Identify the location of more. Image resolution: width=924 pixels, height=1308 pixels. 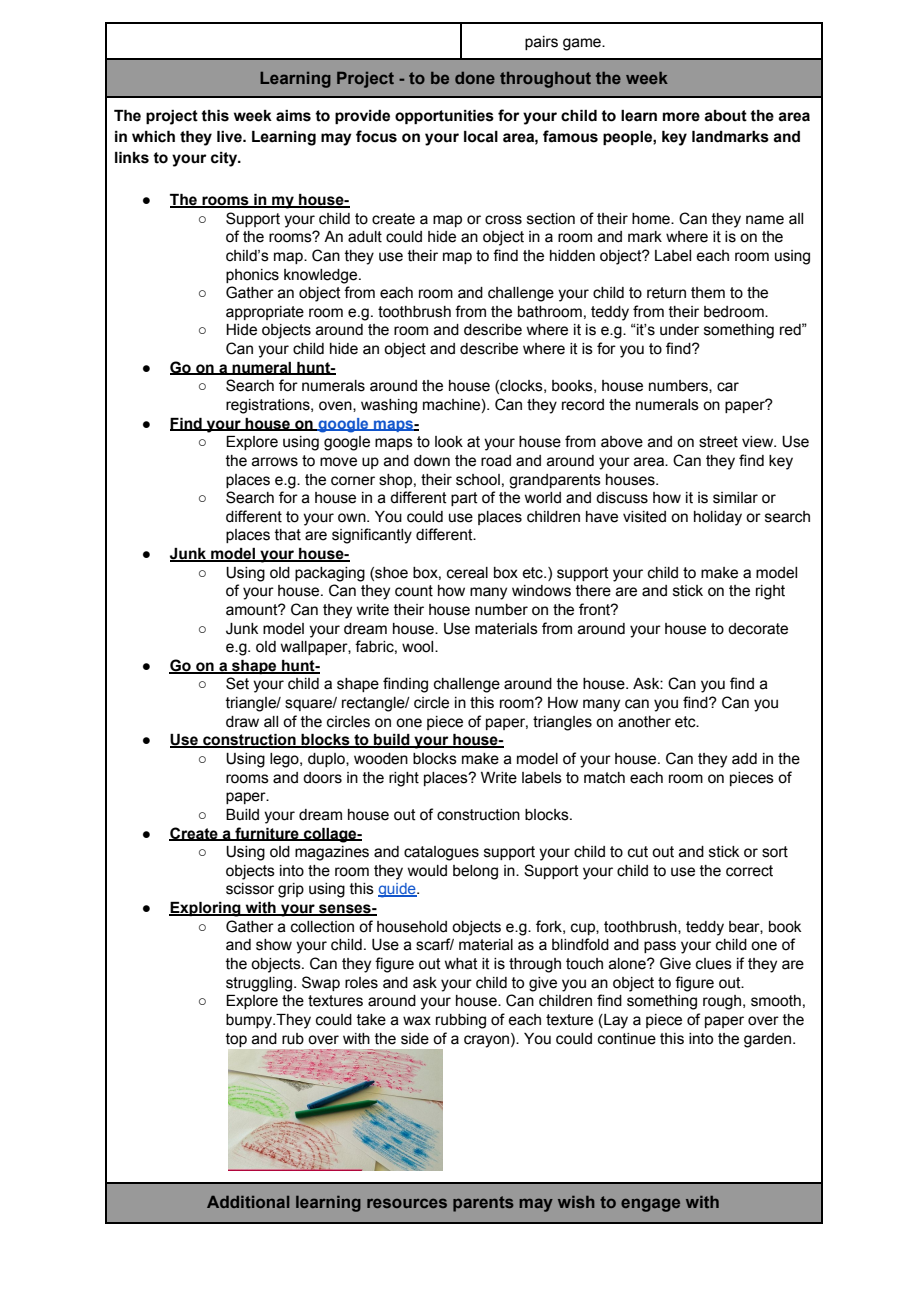
(681, 117).
